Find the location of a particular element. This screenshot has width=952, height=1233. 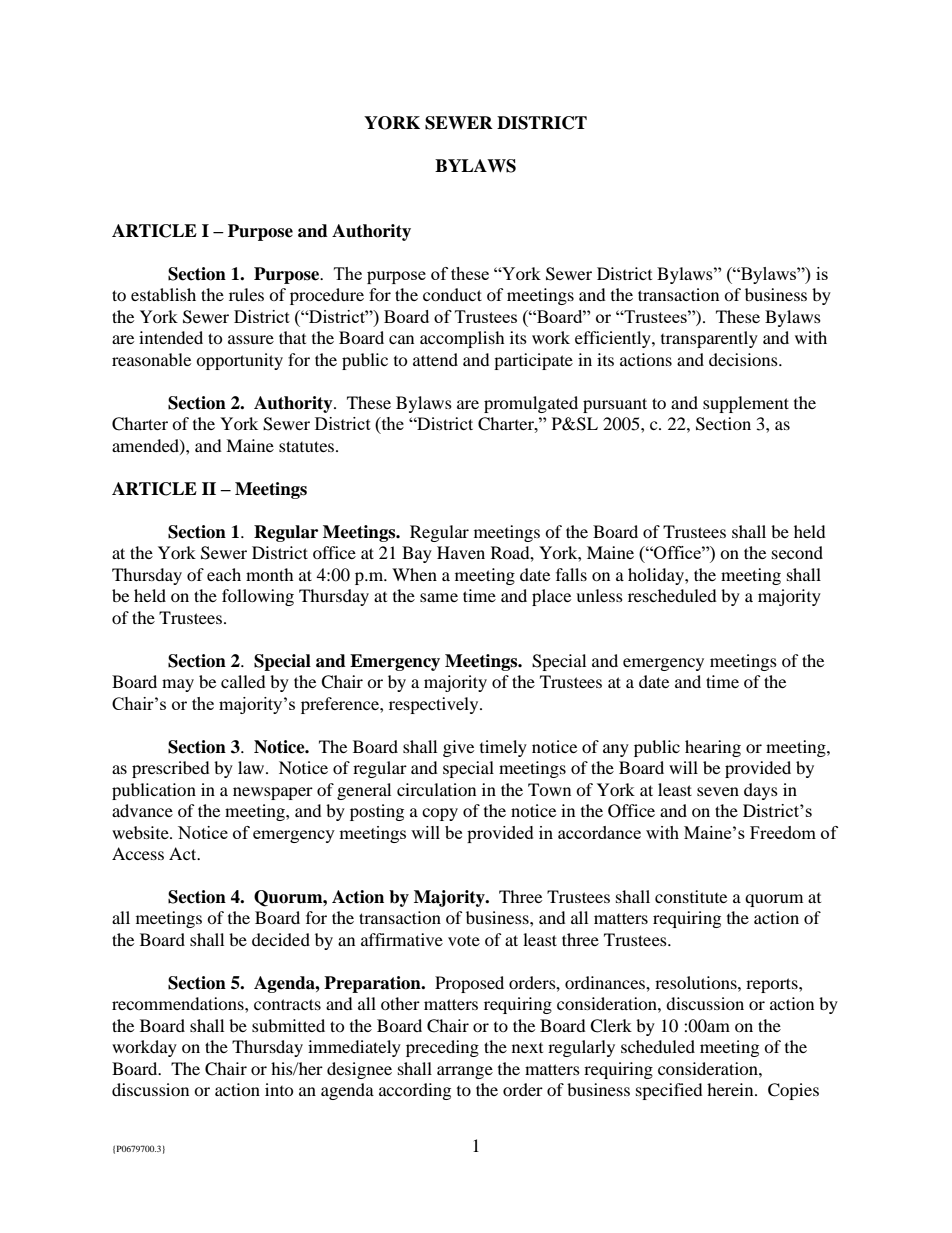

transparently is located at coordinates (709, 339).
